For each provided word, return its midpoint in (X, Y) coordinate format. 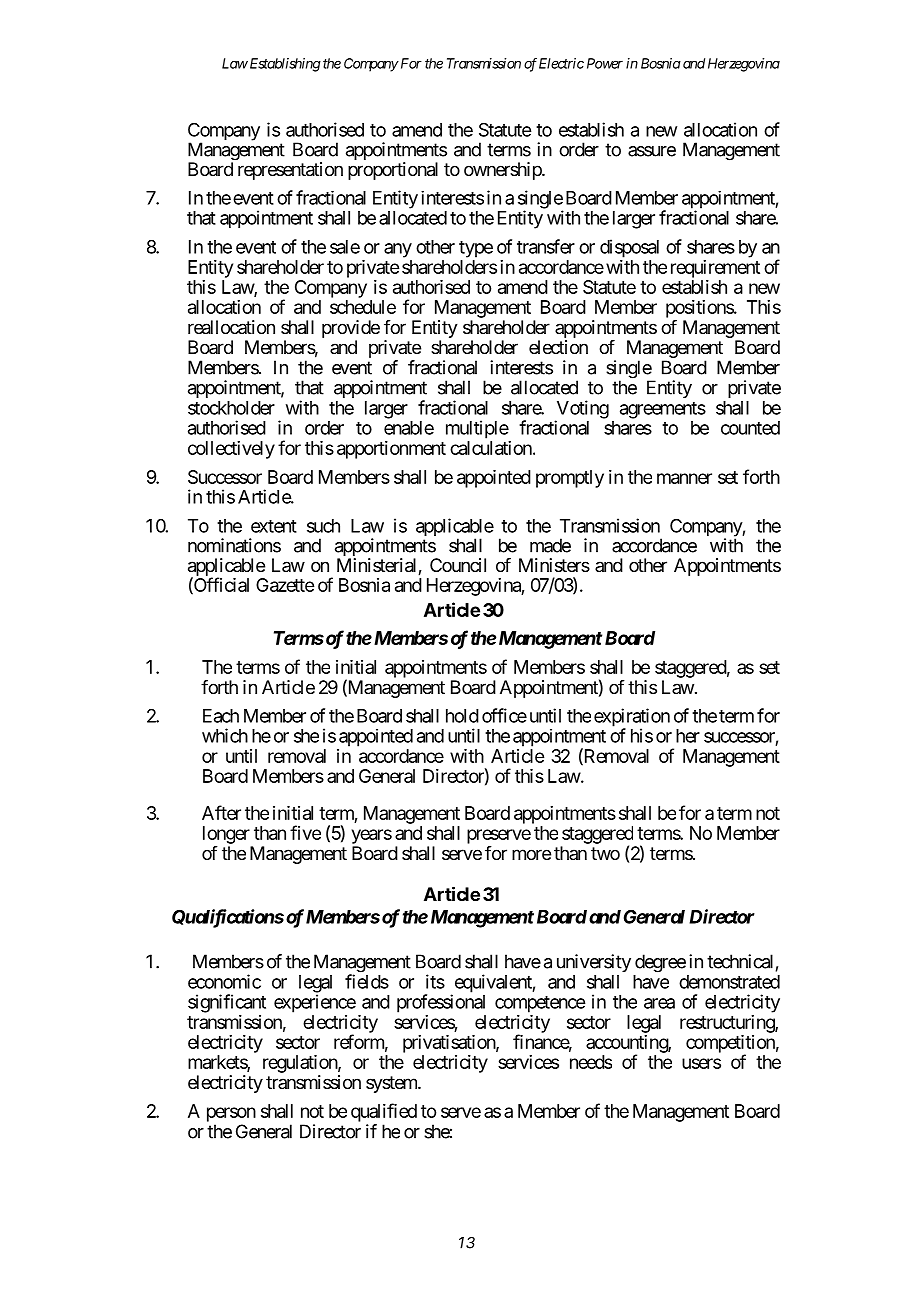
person (231, 1114)
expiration (632, 718)
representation (290, 171)
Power (605, 63)
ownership (503, 171)
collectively (231, 450)
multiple (477, 429)
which (225, 735)
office (504, 715)
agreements (663, 410)
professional (441, 1003)
